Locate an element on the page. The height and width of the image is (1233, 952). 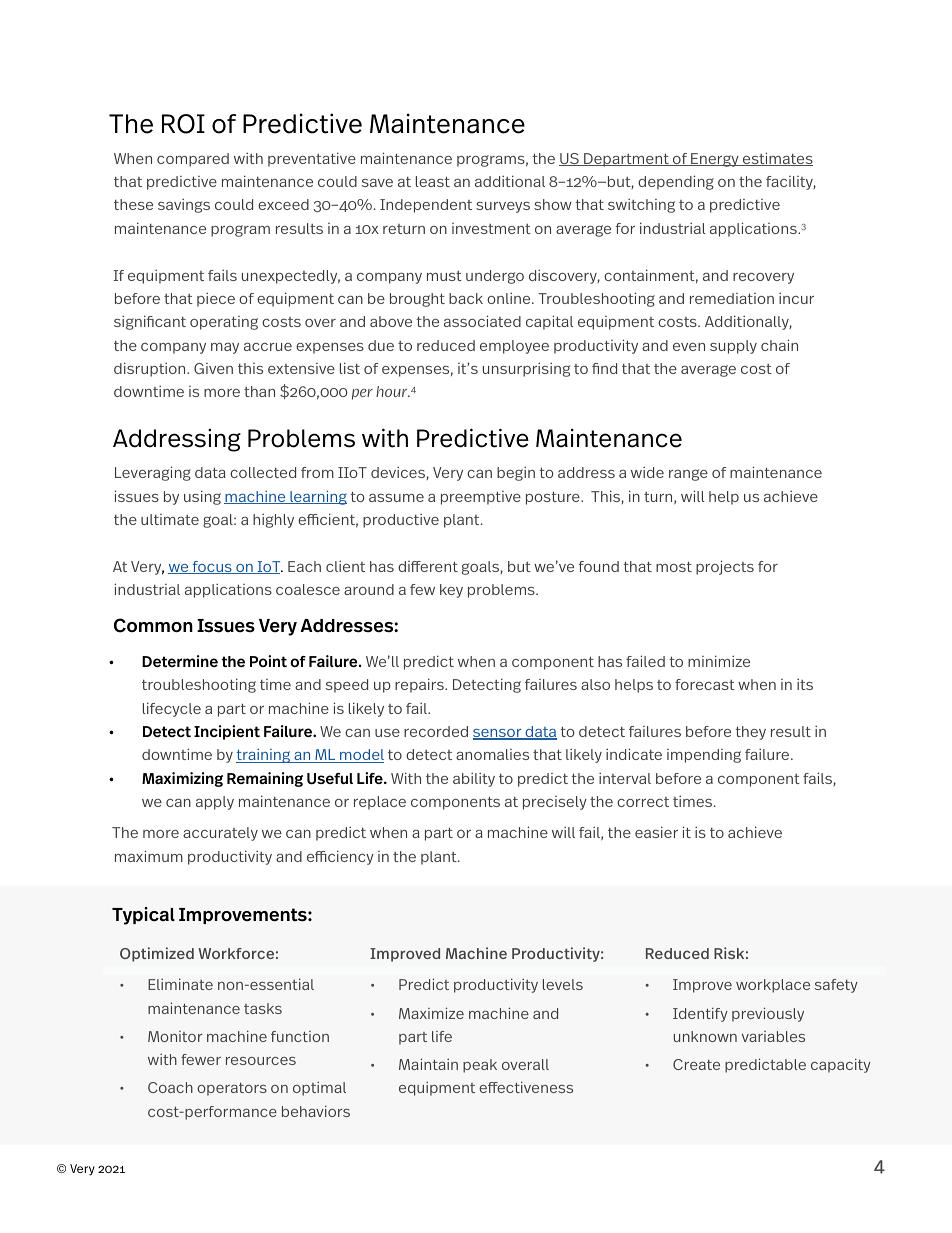
least is located at coordinates (433, 181).
